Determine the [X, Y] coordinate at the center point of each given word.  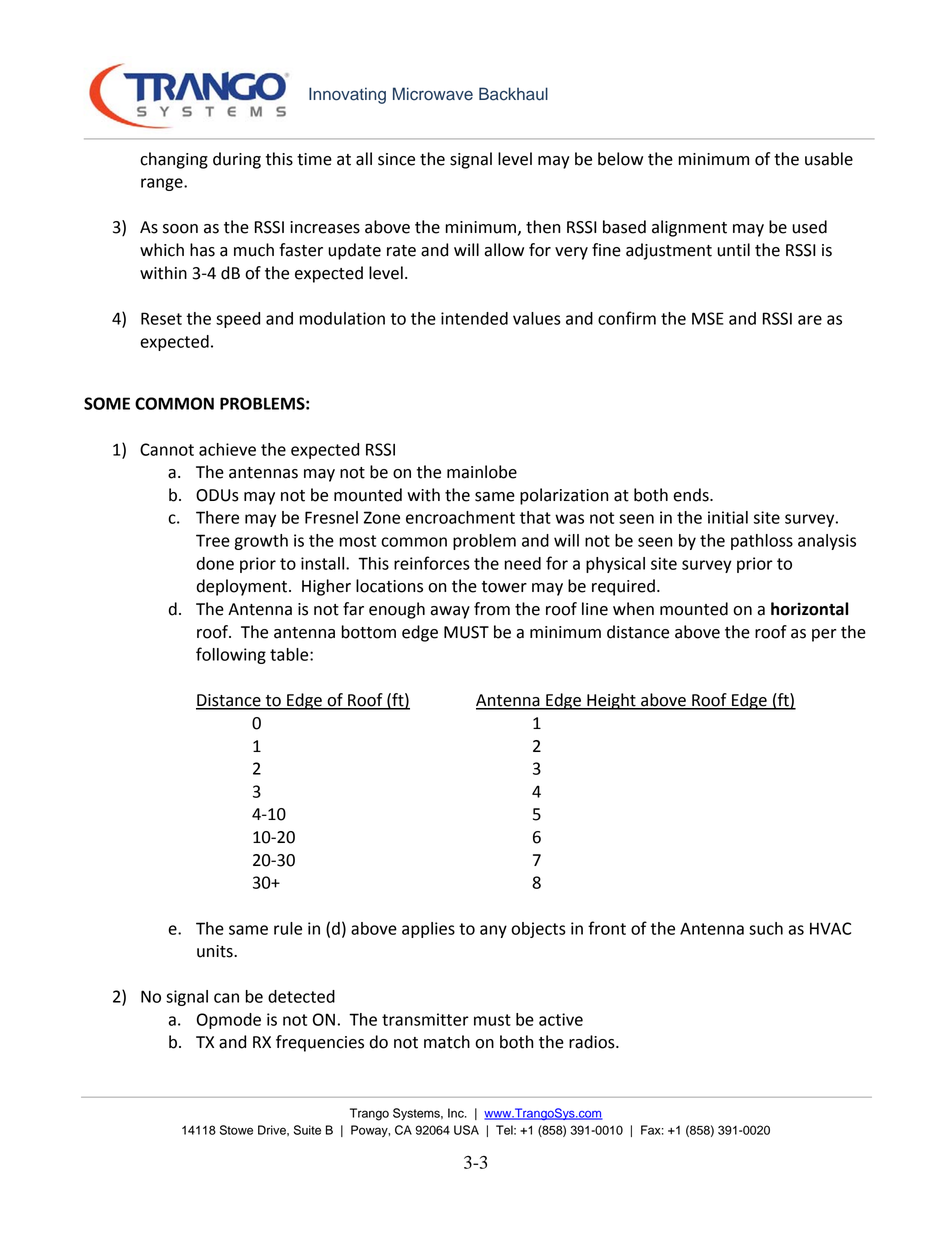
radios [593, 1042]
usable [829, 159]
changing [174, 160]
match [447, 1042]
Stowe [236, 1130]
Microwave [433, 94]
